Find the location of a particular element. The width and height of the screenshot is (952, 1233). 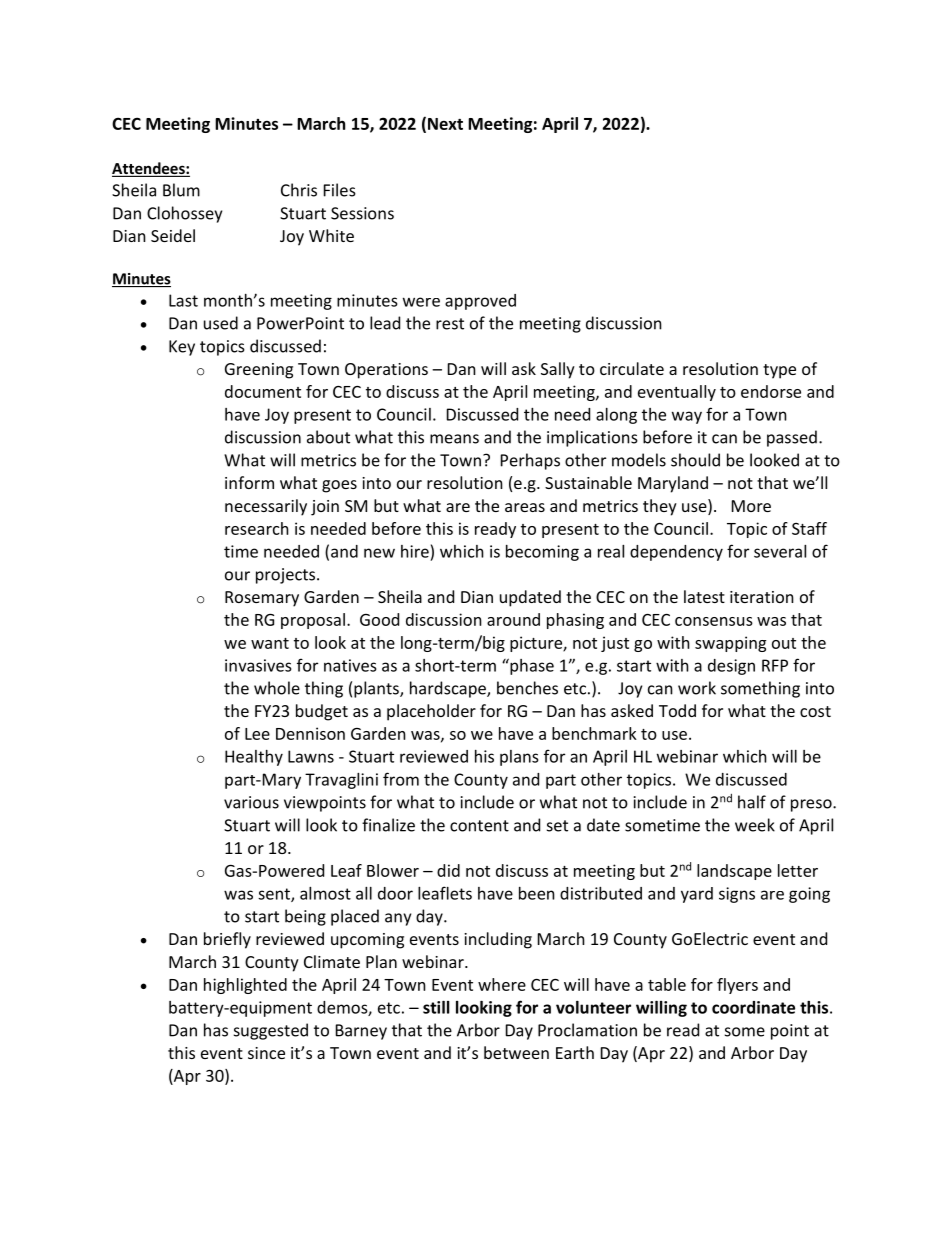

inform is located at coordinates (249, 482).
